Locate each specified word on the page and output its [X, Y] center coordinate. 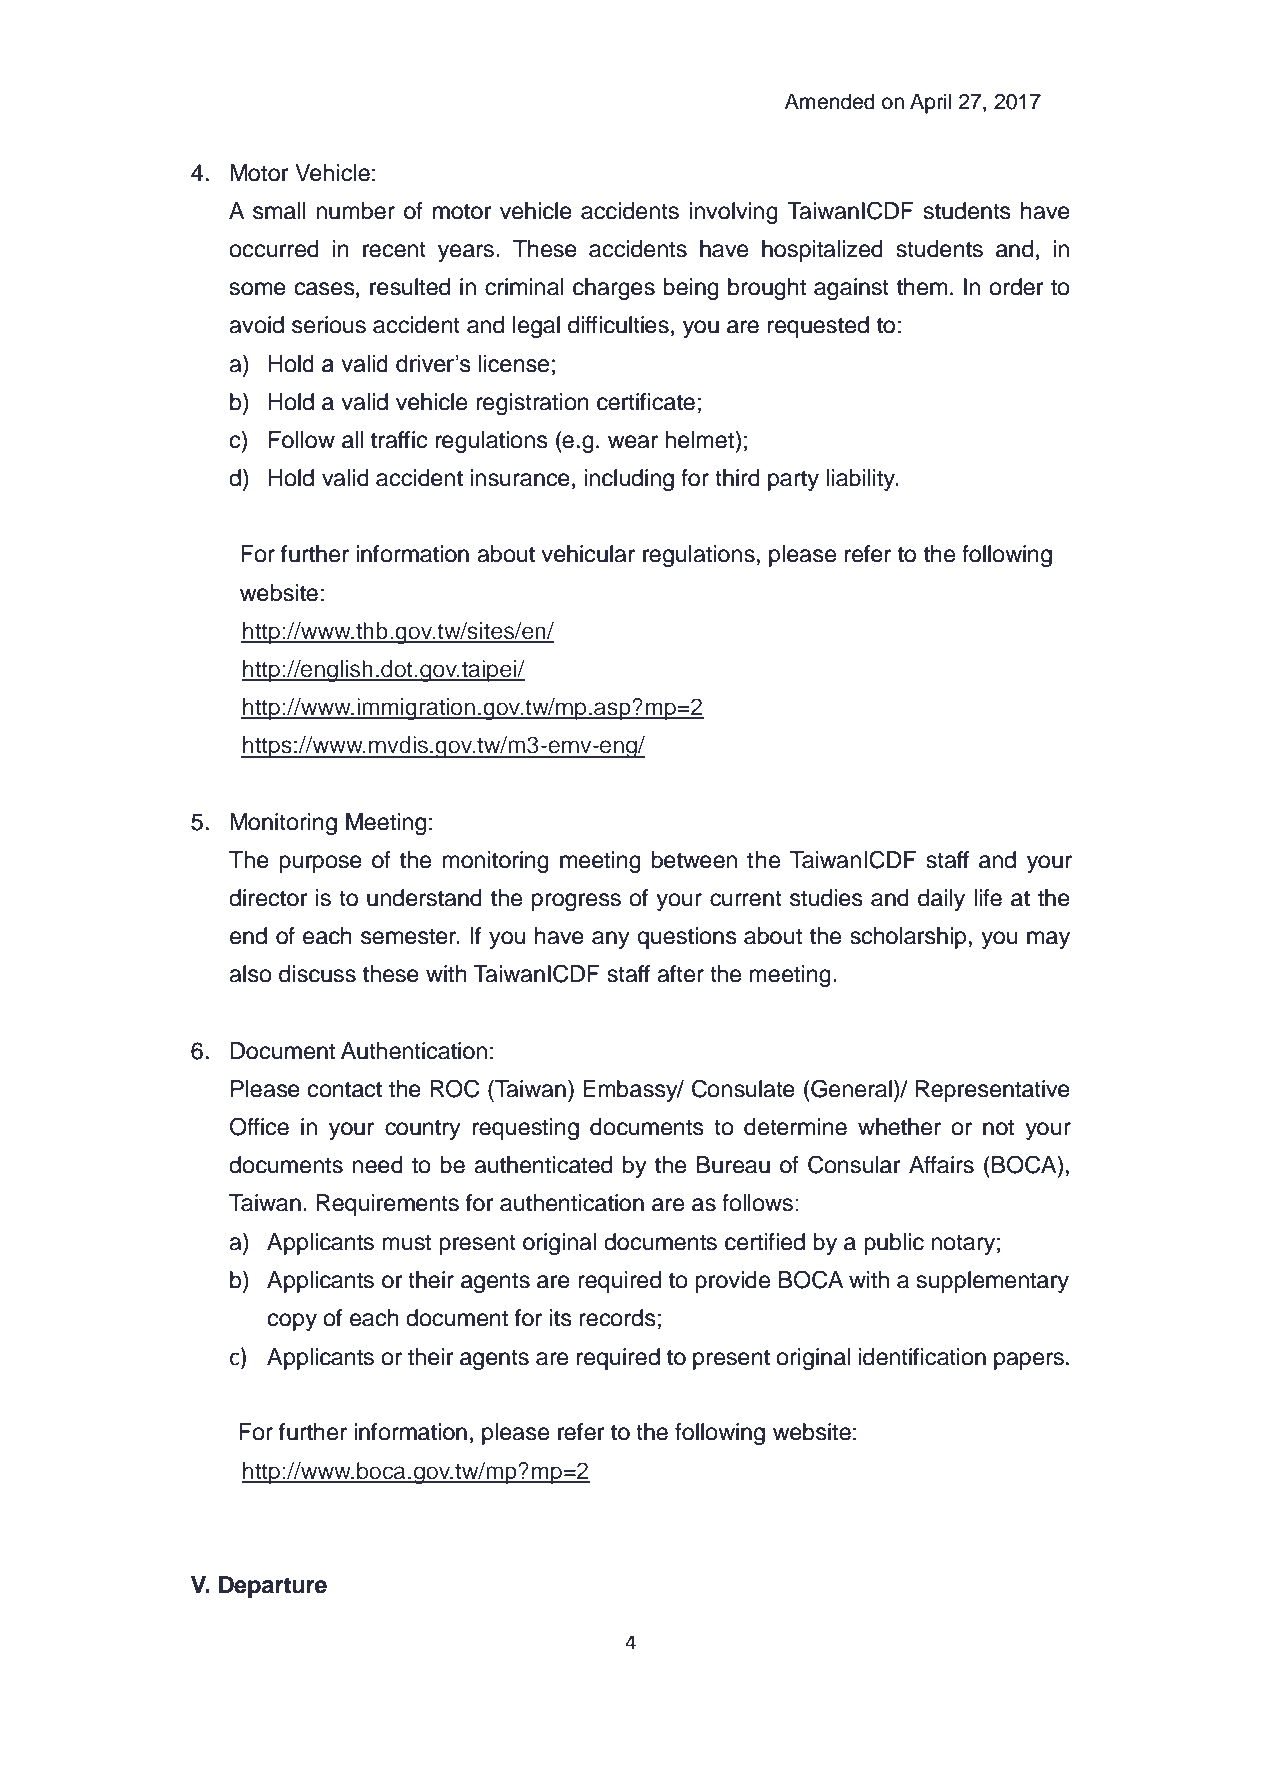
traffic [399, 440]
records [617, 1318]
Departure [273, 1587]
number [355, 211]
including [629, 480]
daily [941, 900]
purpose [320, 864]
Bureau [733, 1165]
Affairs [941, 1165]
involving [733, 213]
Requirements [387, 1205]
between [694, 860]
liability [862, 480]
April [930, 103]
